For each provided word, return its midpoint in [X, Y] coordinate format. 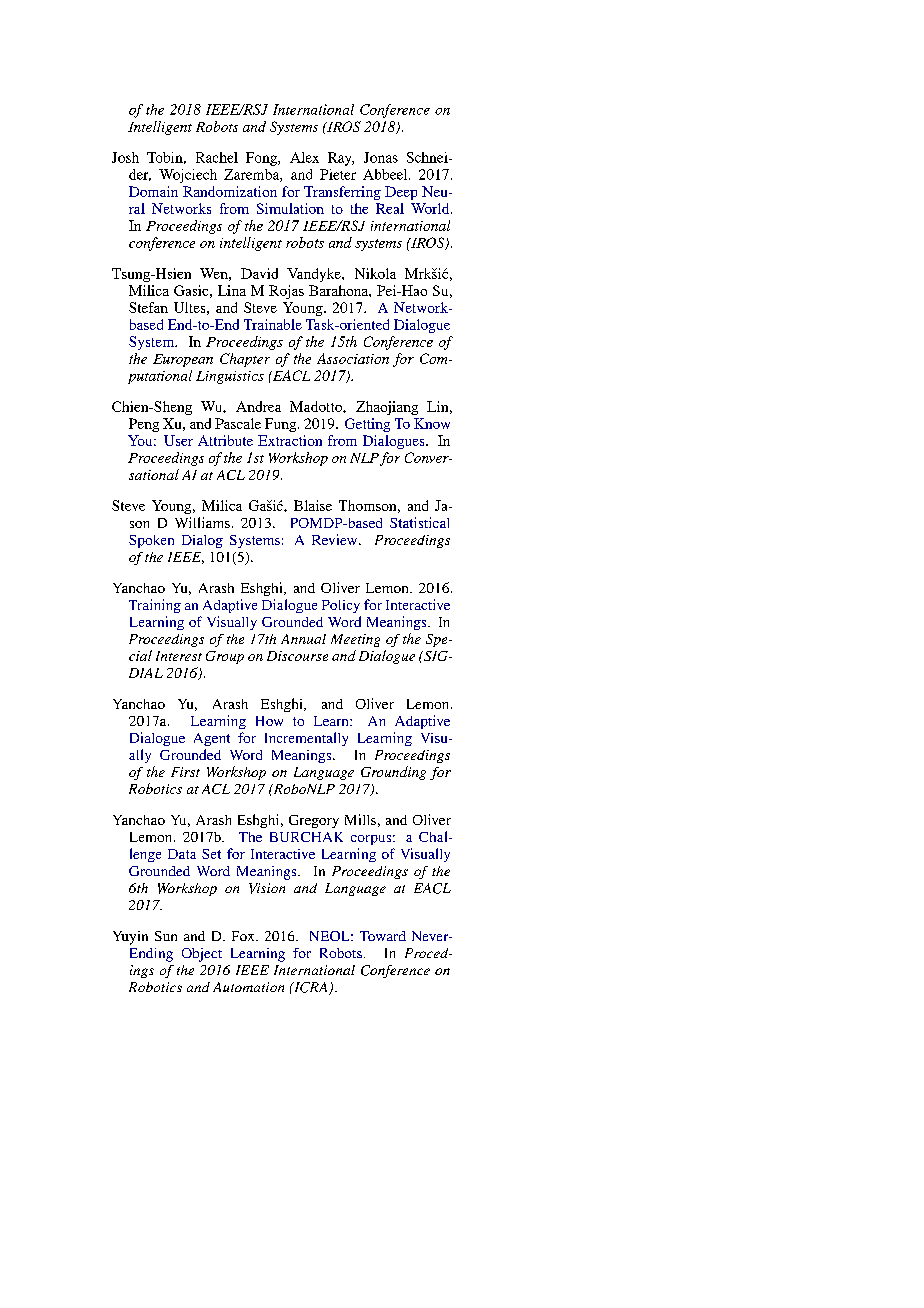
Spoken [151, 541]
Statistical [419, 522]
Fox [244, 936]
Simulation [290, 208]
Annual [303, 639]
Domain [153, 191]
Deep [401, 193]
